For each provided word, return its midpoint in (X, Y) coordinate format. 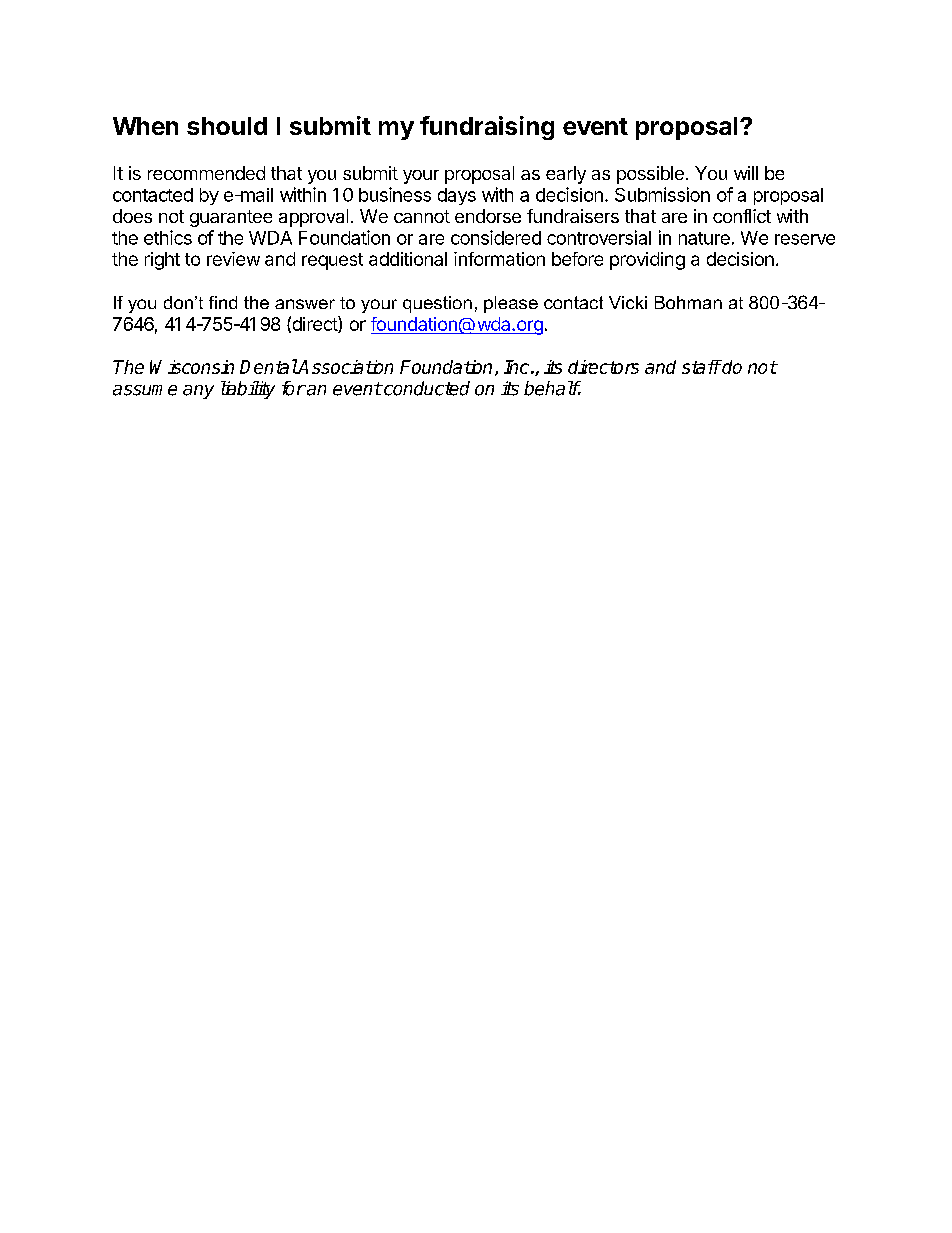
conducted (426, 388)
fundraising (487, 128)
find (223, 302)
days (457, 196)
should (227, 126)
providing (647, 261)
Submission (662, 194)
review (233, 259)
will (746, 173)
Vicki (628, 302)
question (437, 304)
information (499, 259)
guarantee (231, 218)
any (198, 392)
